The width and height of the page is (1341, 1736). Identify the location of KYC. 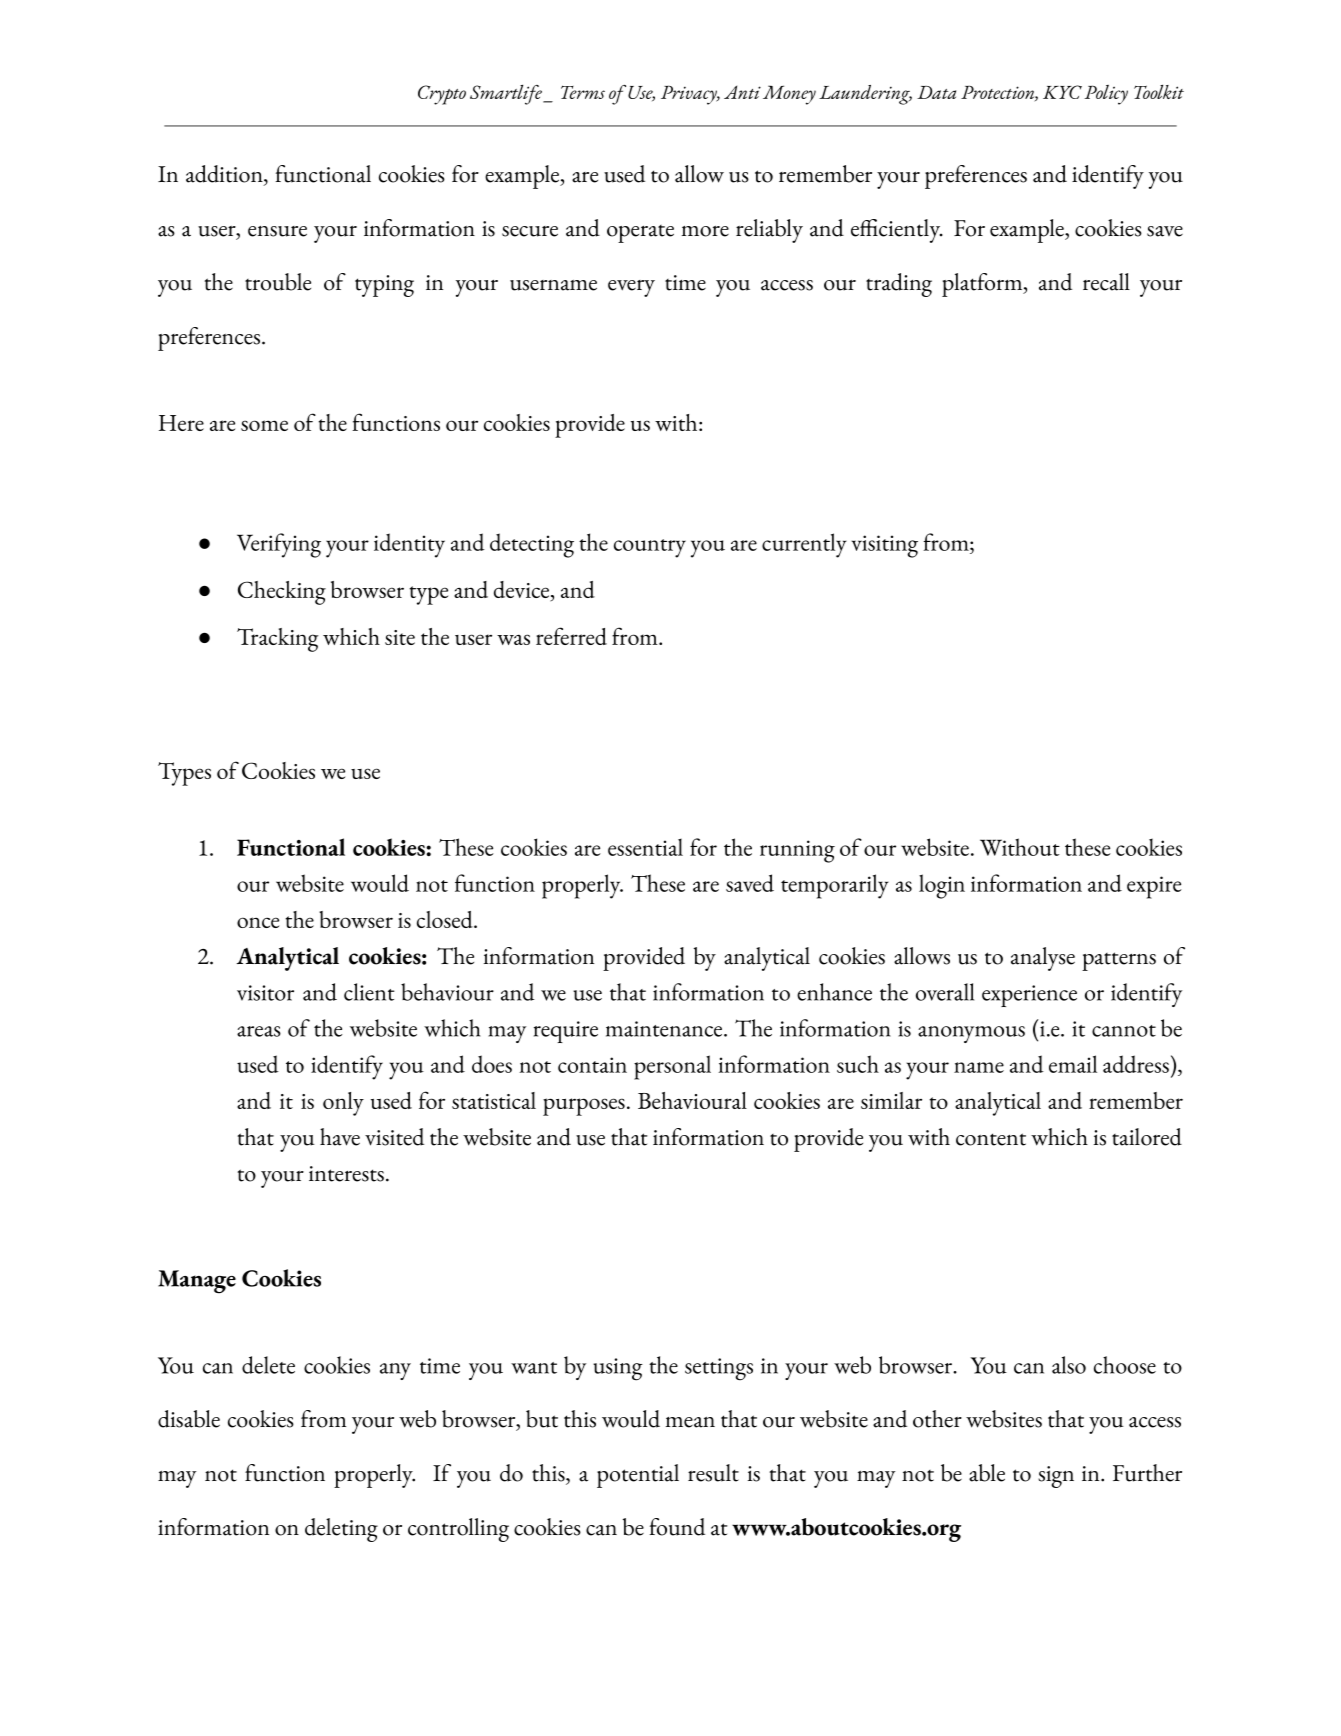
(1062, 92).
